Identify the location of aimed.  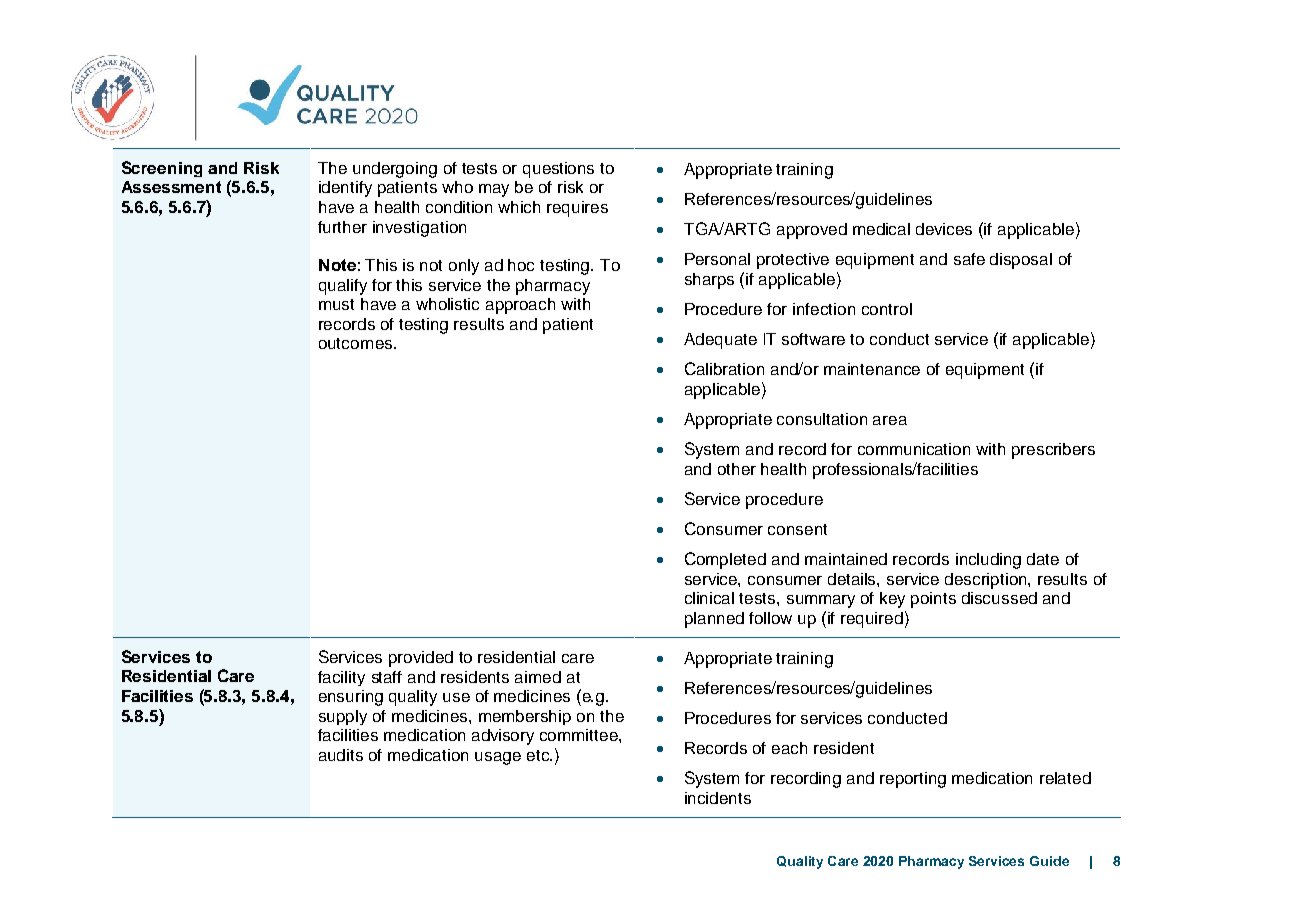
(538, 677).
